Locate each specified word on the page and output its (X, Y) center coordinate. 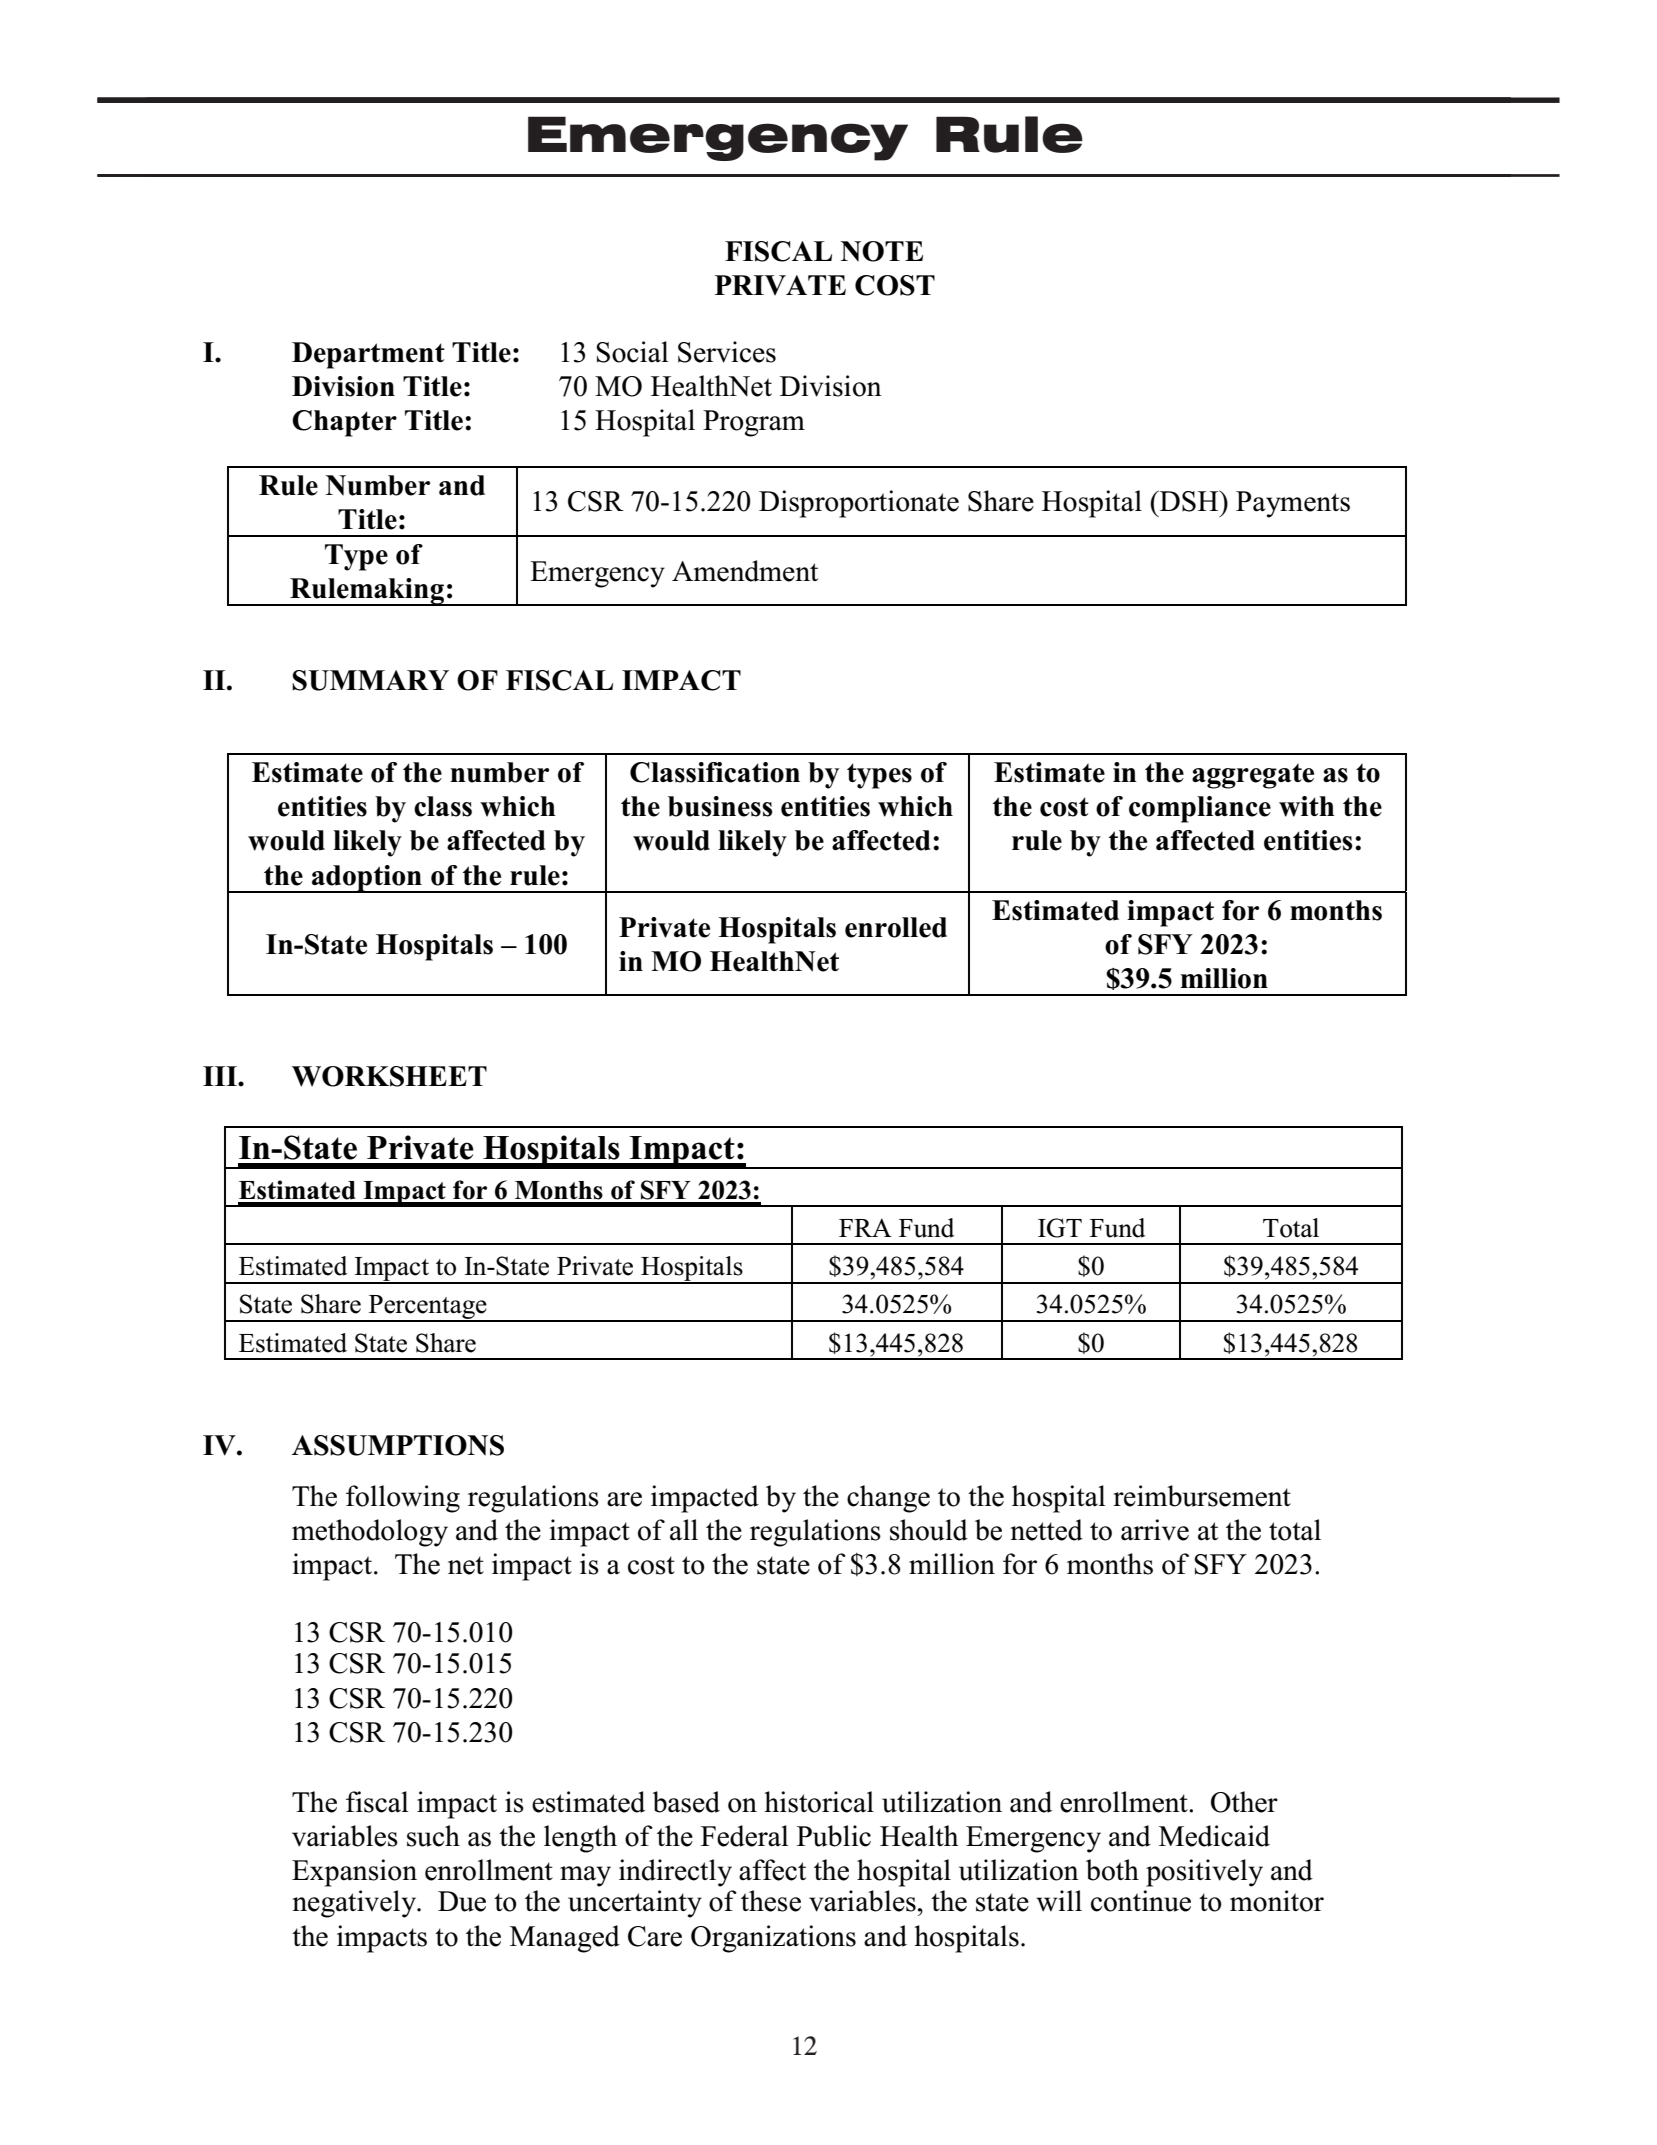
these (771, 1901)
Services (727, 352)
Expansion (354, 1873)
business (720, 806)
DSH (1189, 501)
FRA (865, 1227)
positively (1204, 1873)
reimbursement (1202, 1496)
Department (368, 355)
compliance (1200, 809)
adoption (367, 879)
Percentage (428, 1308)
